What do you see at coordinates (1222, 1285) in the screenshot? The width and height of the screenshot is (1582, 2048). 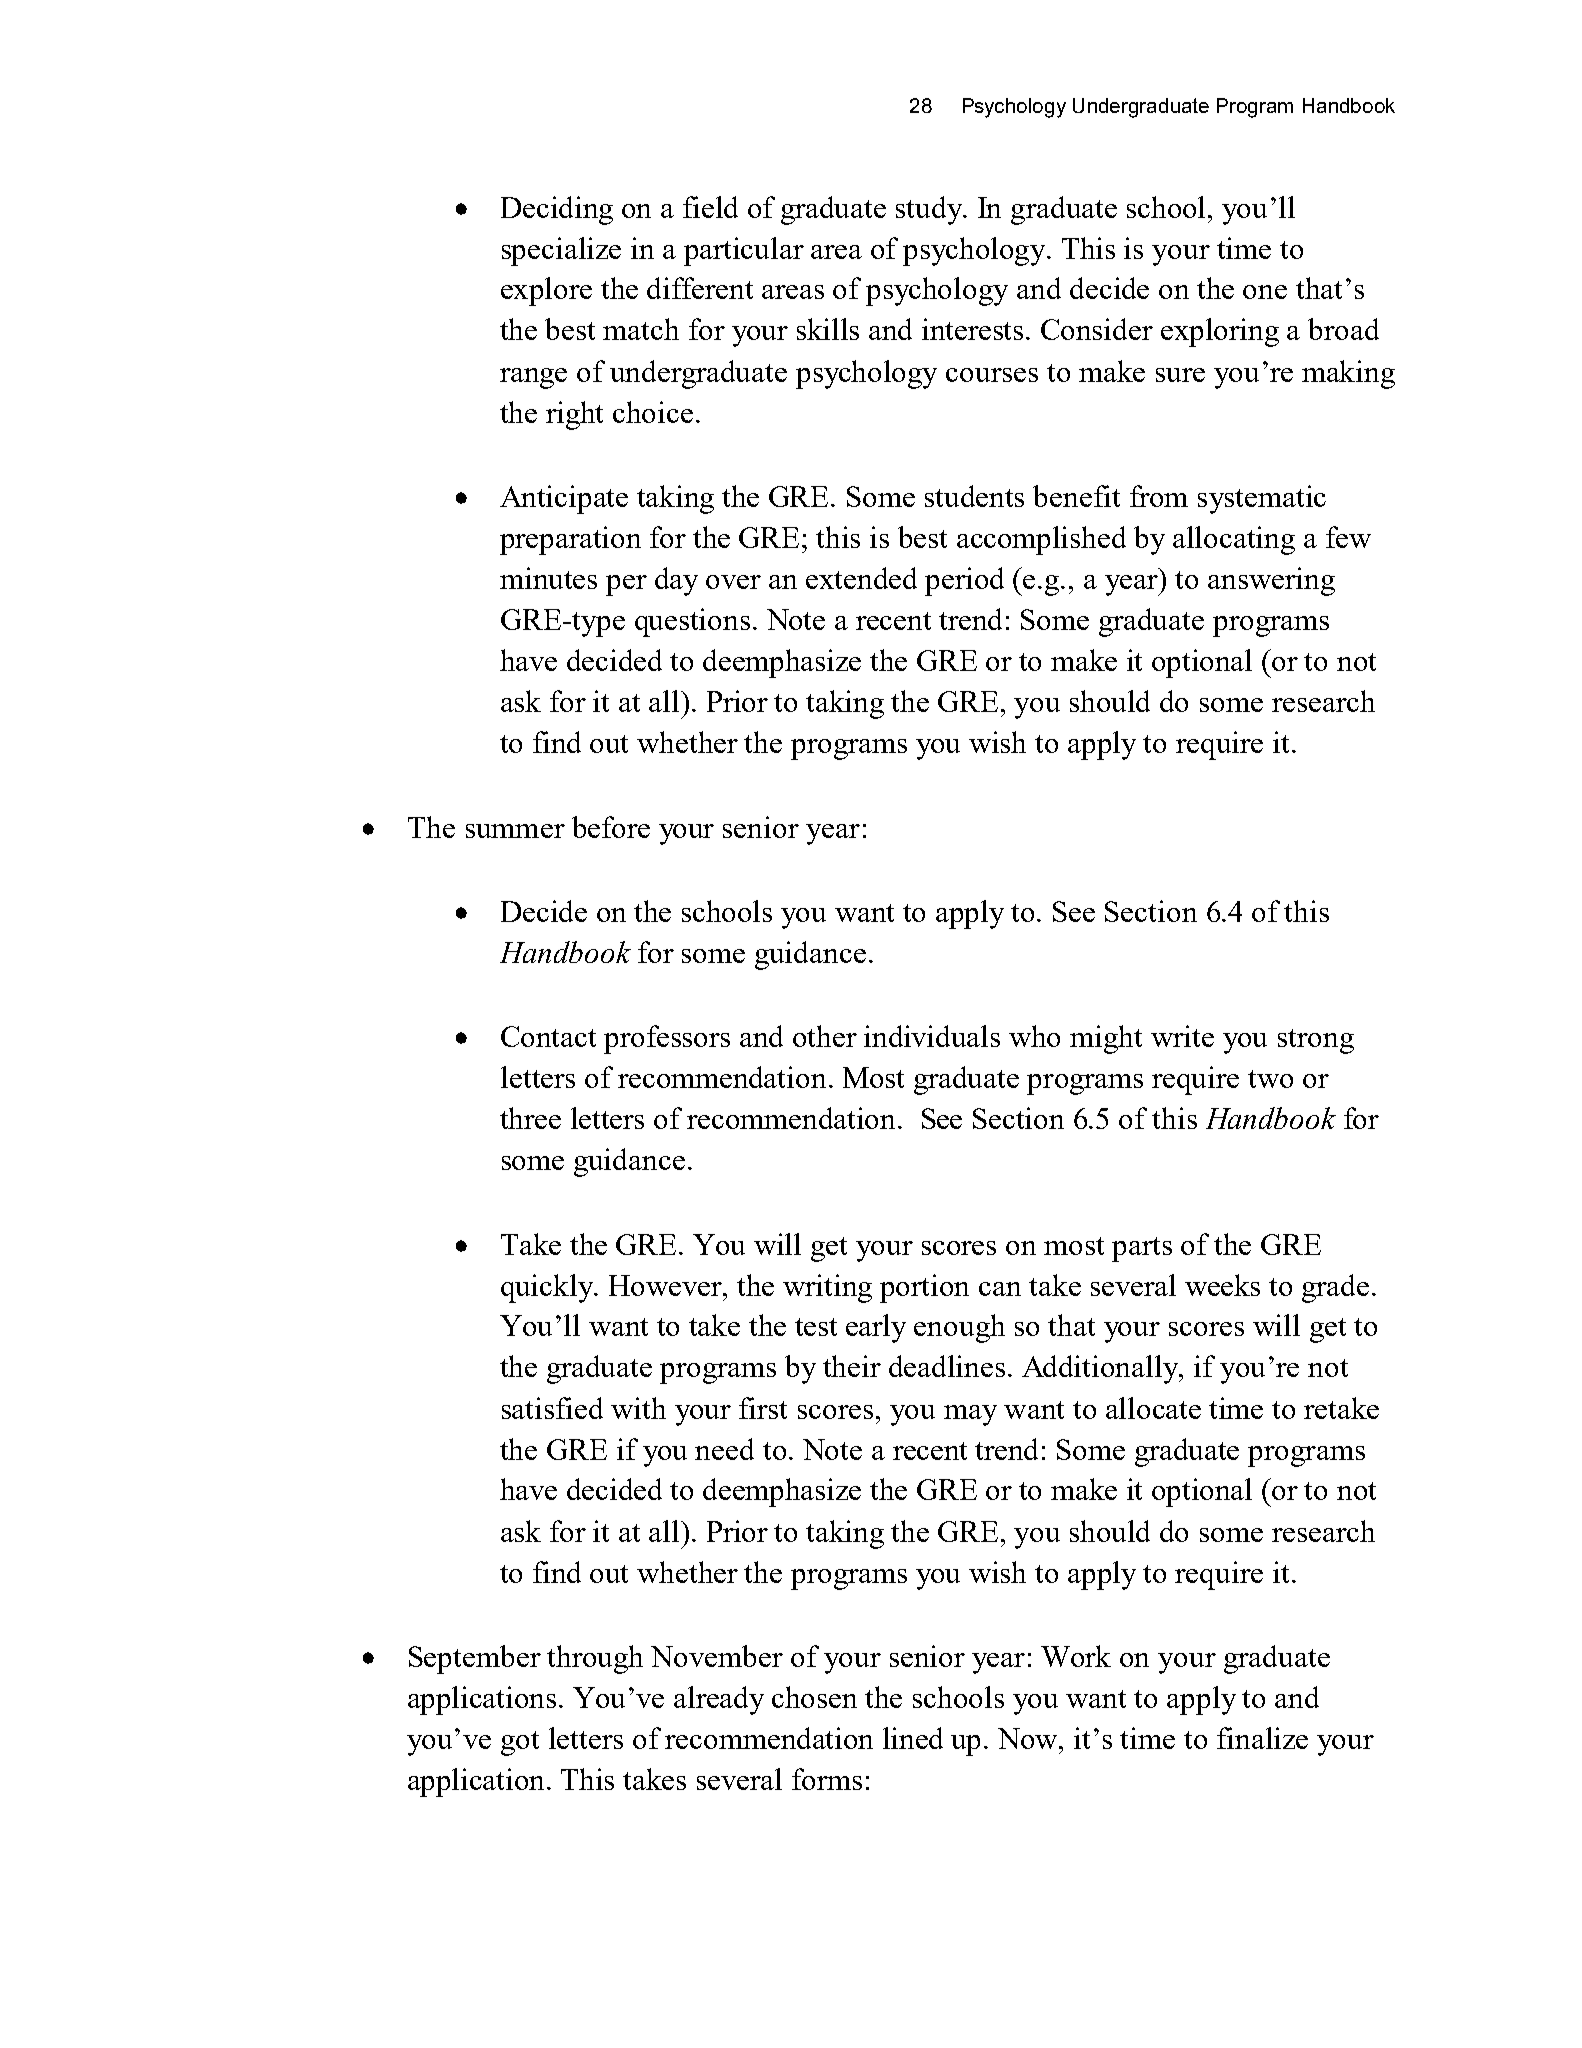 I see `weeks` at bounding box center [1222, 1285].
